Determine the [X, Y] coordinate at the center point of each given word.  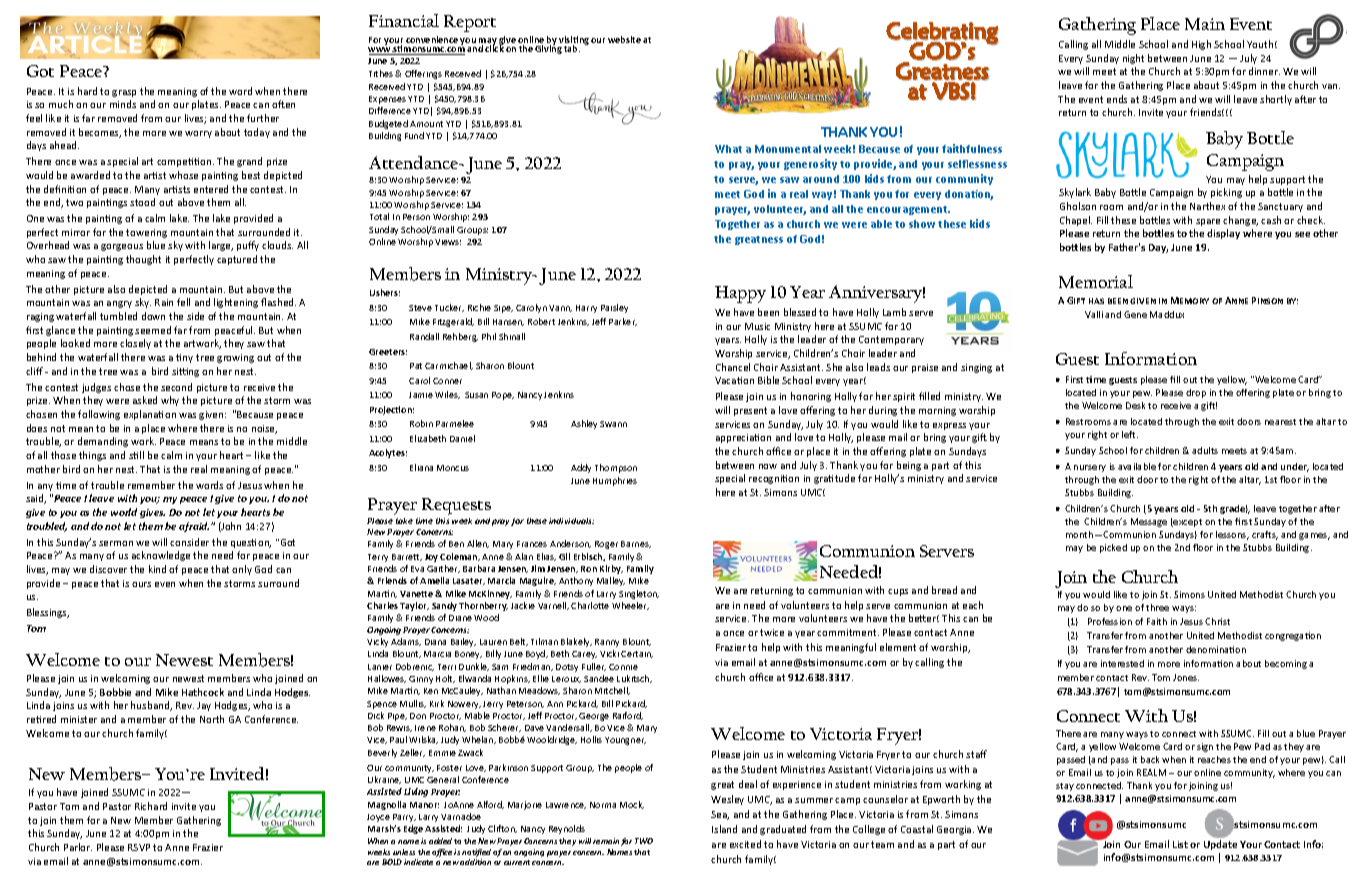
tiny [184, 358]
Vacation [734, 380]
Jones [1186, 677]
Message [1149, 522]
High [1201, 45]
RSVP [139, 847]
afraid [194, 527]
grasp [124, 93]
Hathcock [203, 692]
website [624, 39]
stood [142, 202]
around [821, 179]
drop [1196, 393]
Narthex [1207, 206]
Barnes [636, 544]
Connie [623, 667]
